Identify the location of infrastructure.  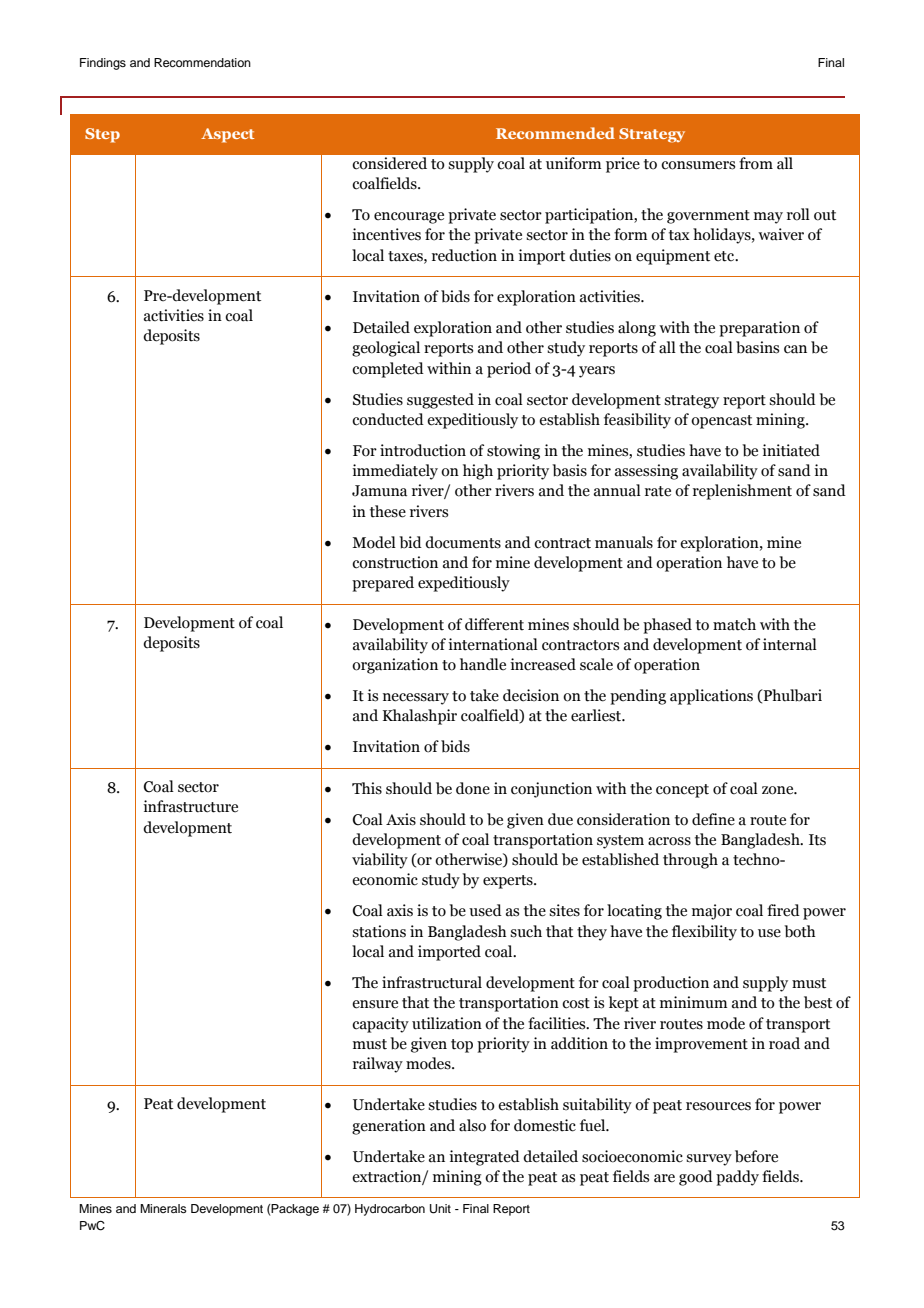
(190, 806).
